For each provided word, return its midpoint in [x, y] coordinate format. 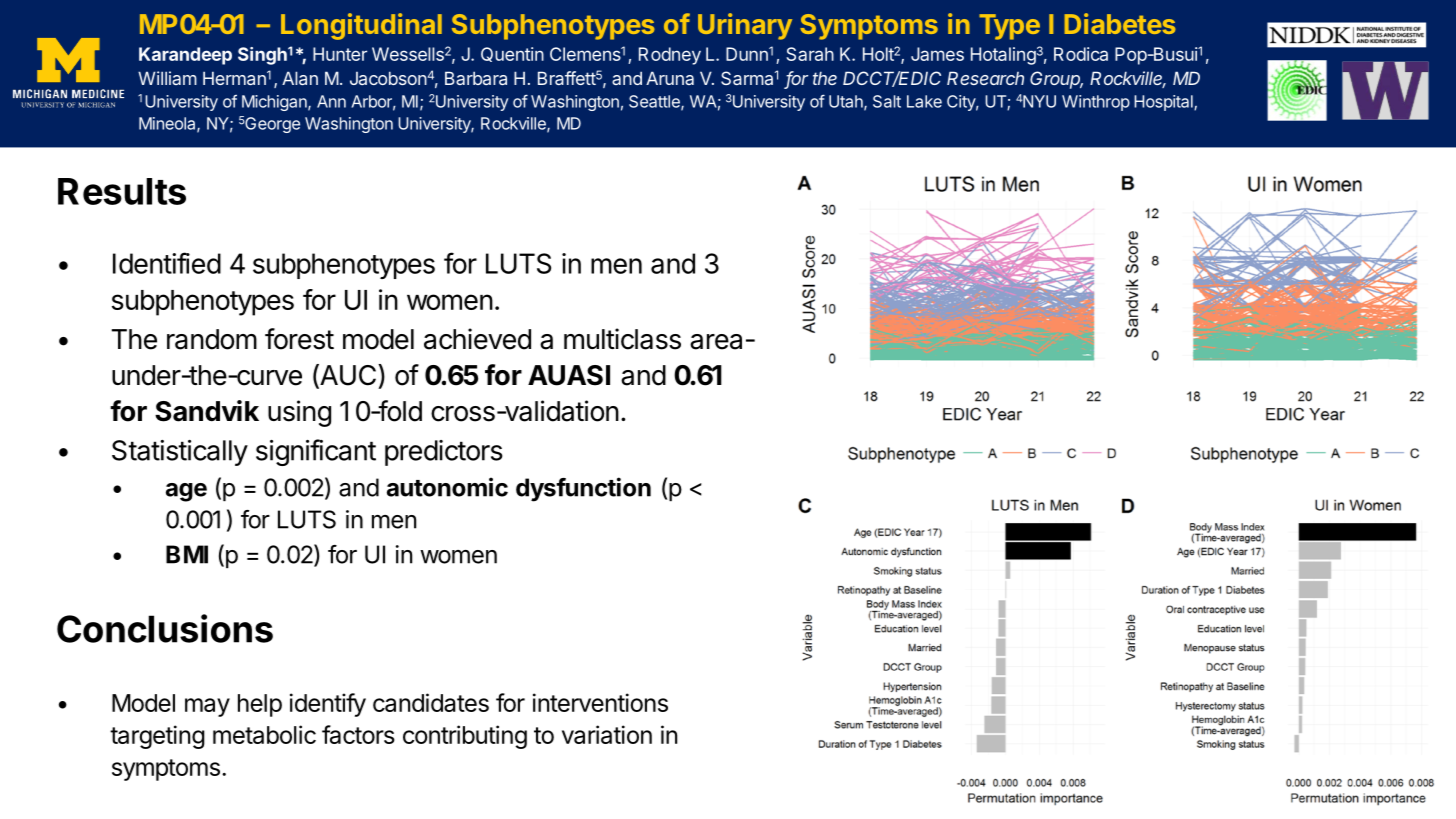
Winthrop [1096, 103]
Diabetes [1120, 23]
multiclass [622, 339]
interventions [600, 702]
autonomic [447, 487]
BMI [187, 554]
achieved [477, 339]
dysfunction [583, 489]
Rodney [670, 56]
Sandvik [207, 411]
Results [122, 191]
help [260, 705]
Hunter [340, 54]
